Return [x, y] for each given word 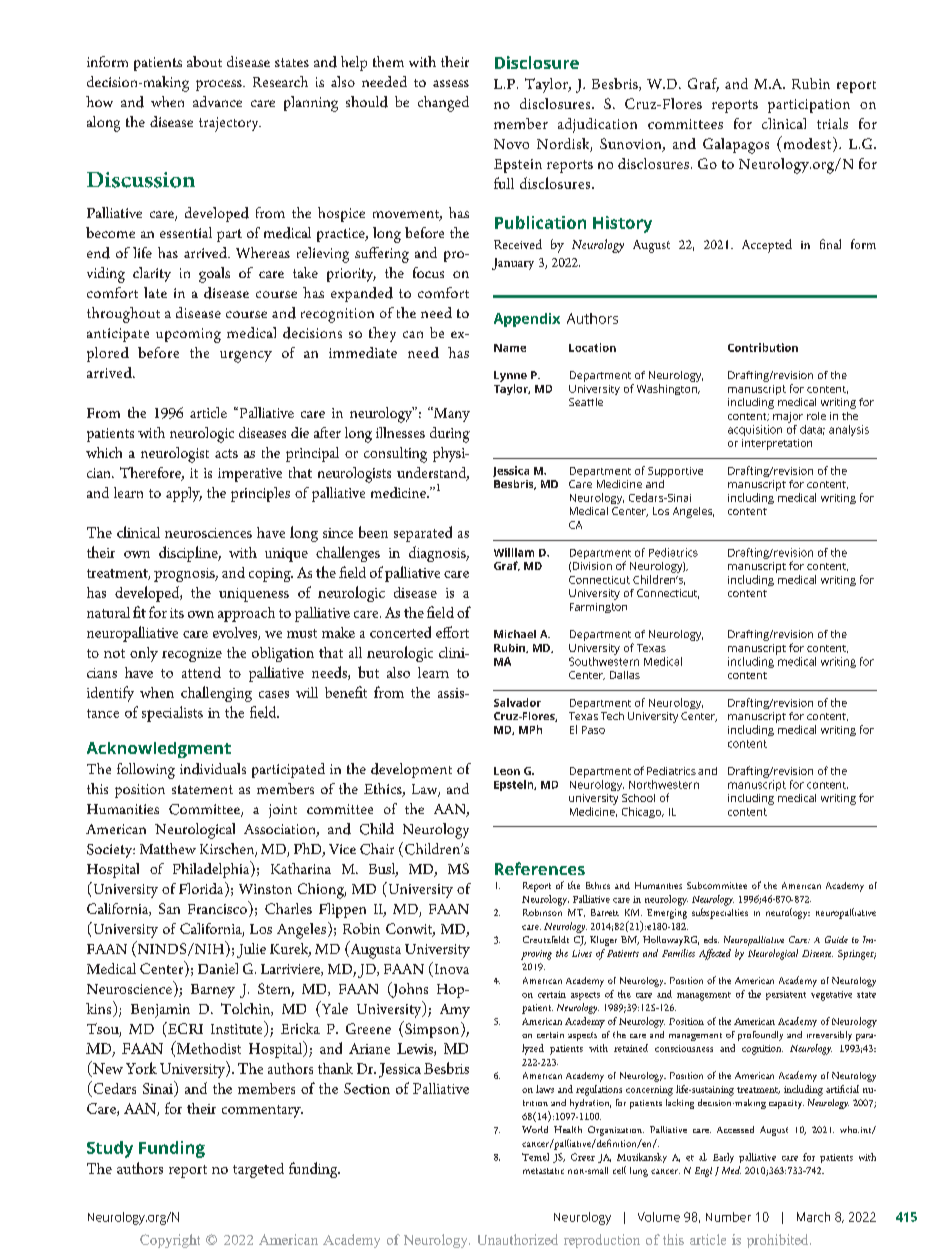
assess [451, 83]
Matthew [168, 848]
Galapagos [736, 146]
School [638, 798]
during [450, 435]
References [540, 868]
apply [184, 494]
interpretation [777, 444]
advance [217, 101]
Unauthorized [518, 1239]
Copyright [170, 1241]
